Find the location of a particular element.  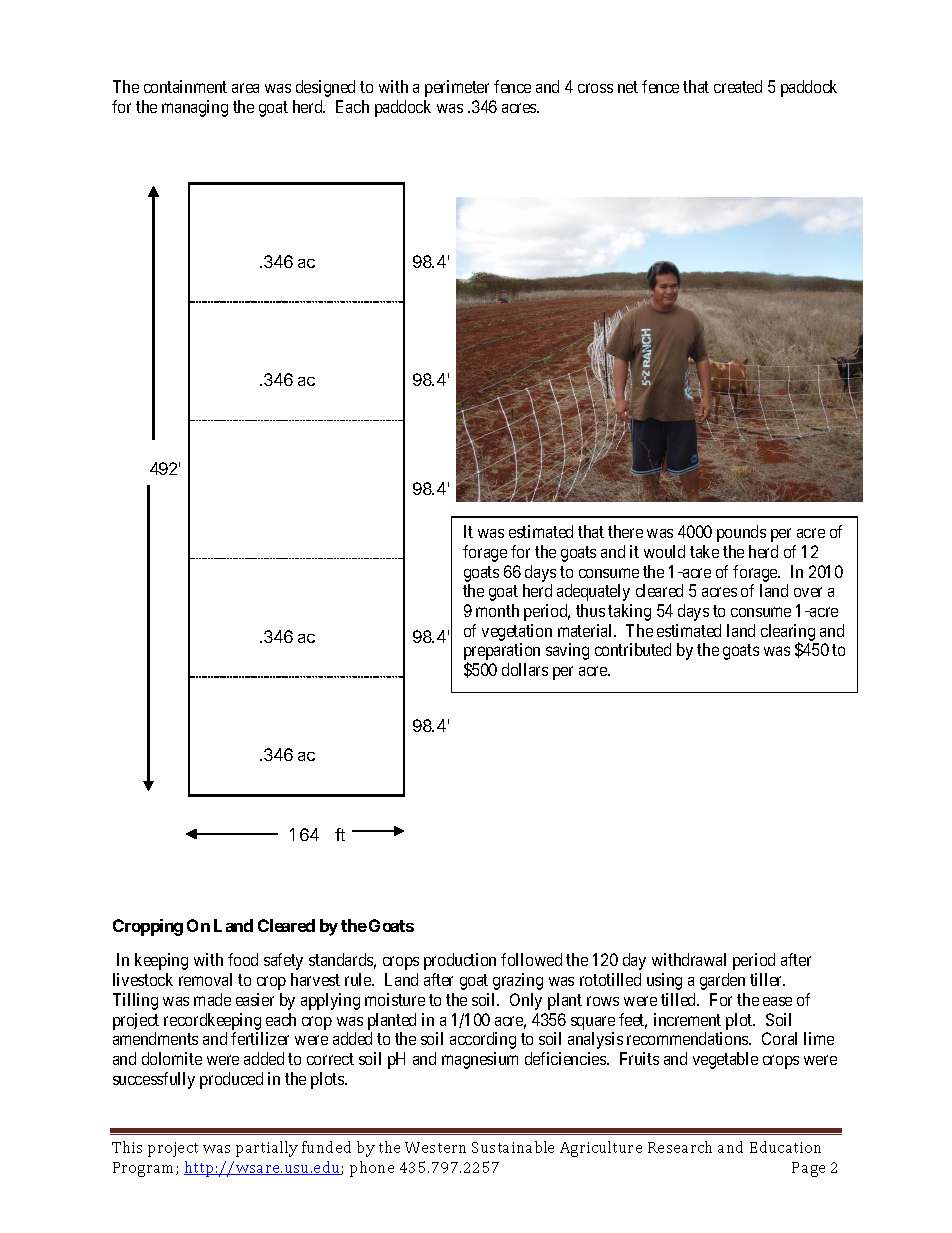

created is located at coordinates (738, 86).
